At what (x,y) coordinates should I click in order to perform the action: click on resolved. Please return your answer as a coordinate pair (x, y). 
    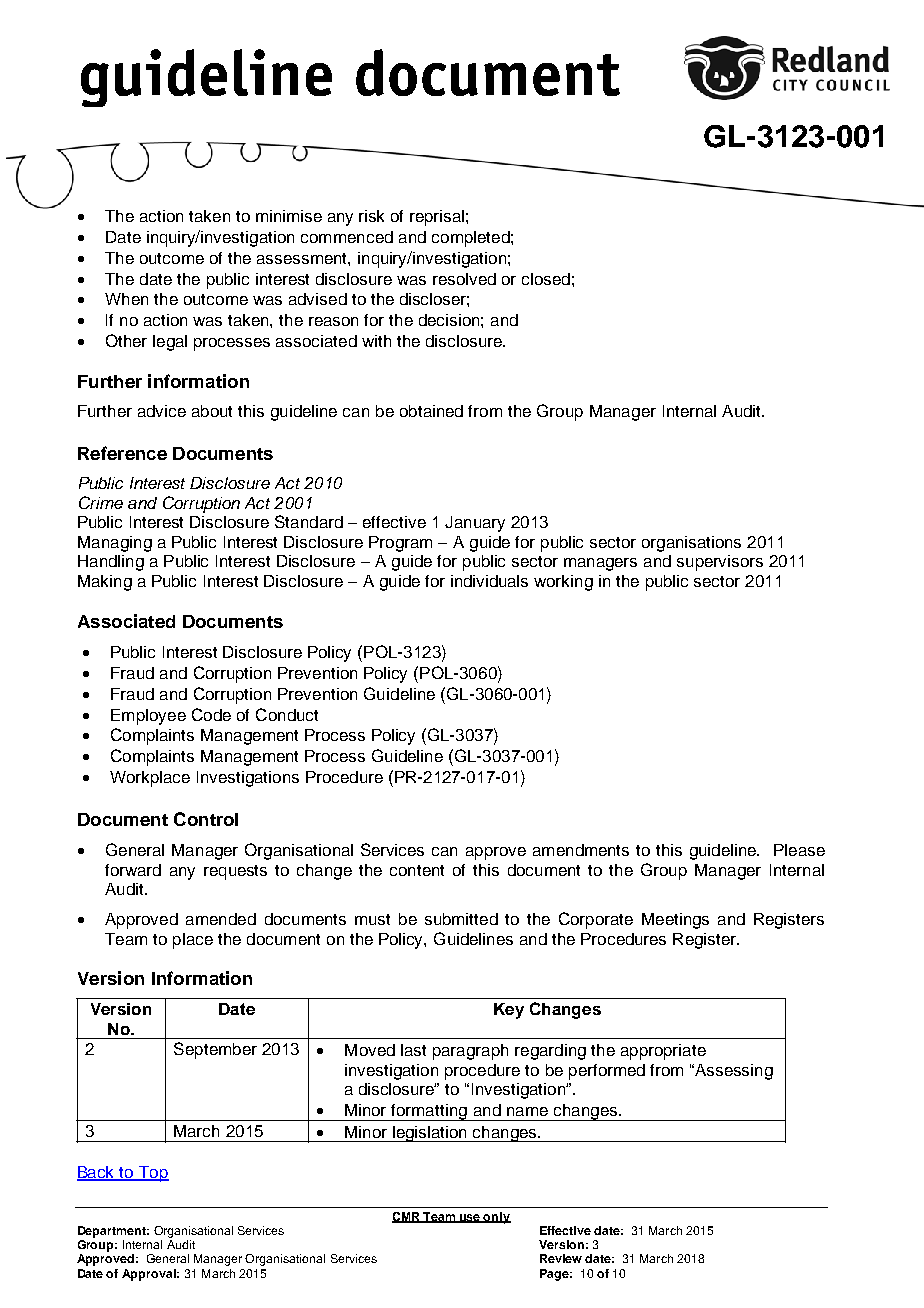
    Looking at the image, I should click on (464, 279).
